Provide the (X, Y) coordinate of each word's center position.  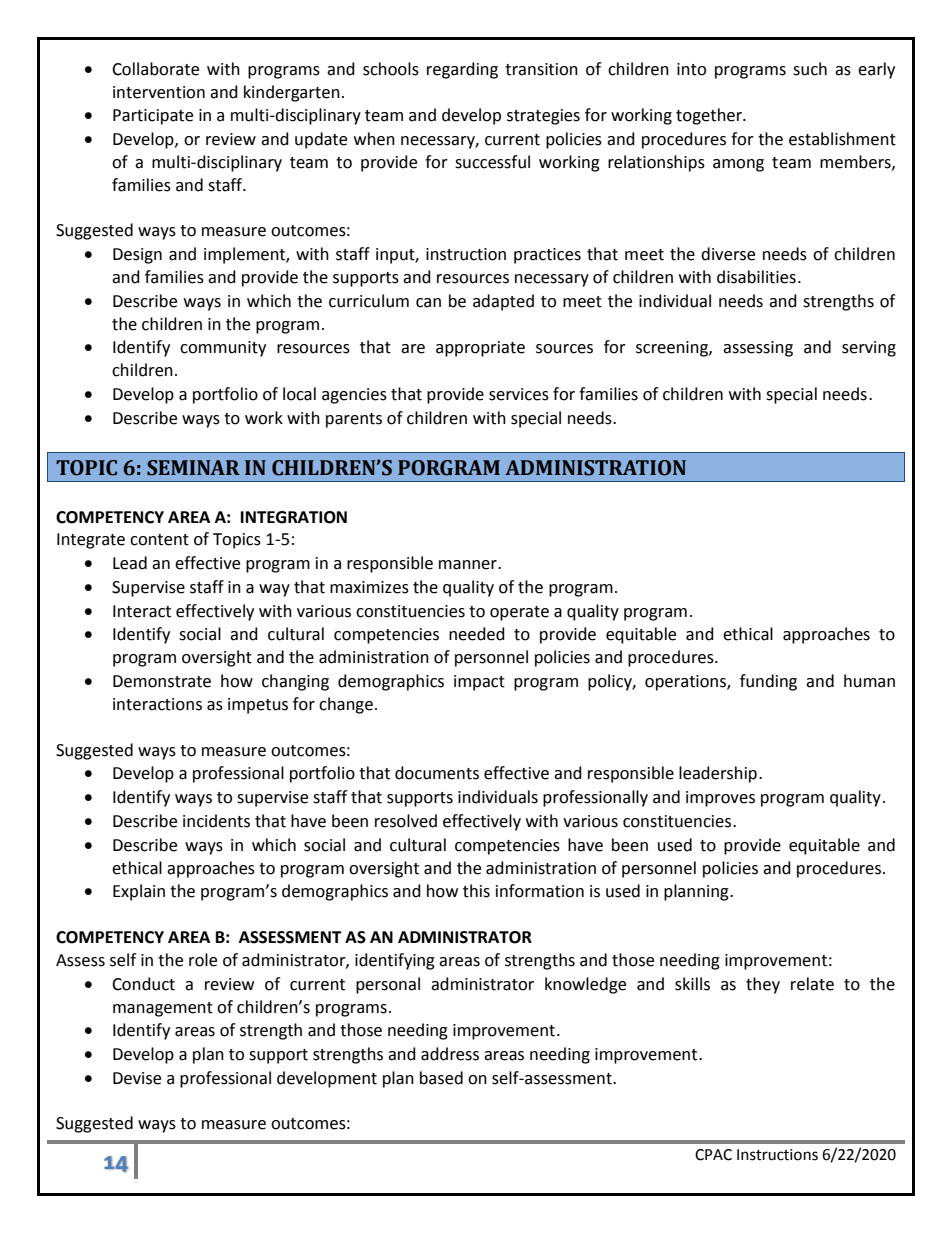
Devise (137, 1078)
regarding (462, 70)
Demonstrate (162, 681)
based (441, 1078)
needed (477, 634)
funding (768, 682)
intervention (159, 92)
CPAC (713, 1155)
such (810, 69)
